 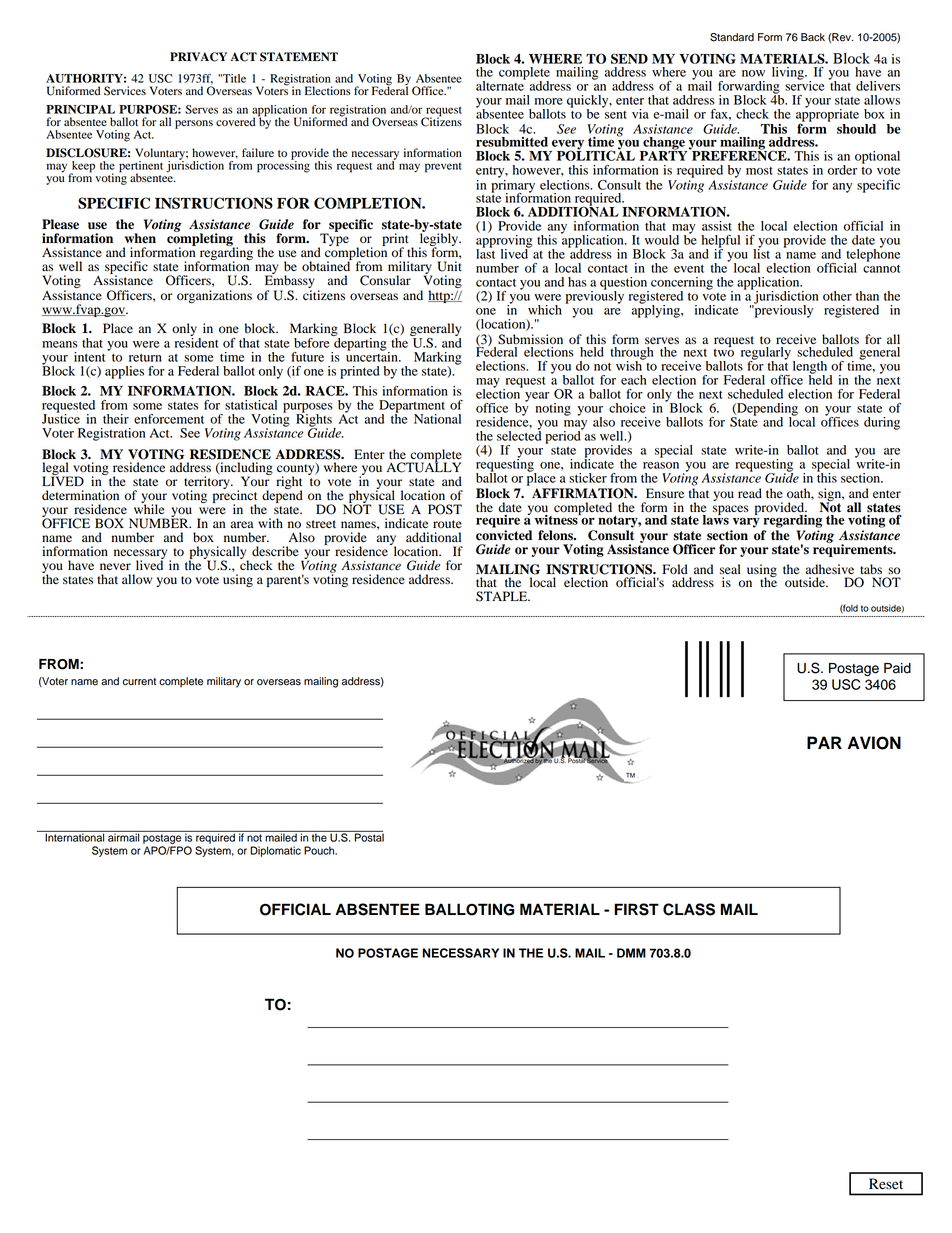 What do you see at coordinates (275, 851) in the image?
I see `Diplomatic` at bounding box center [275, 851].
